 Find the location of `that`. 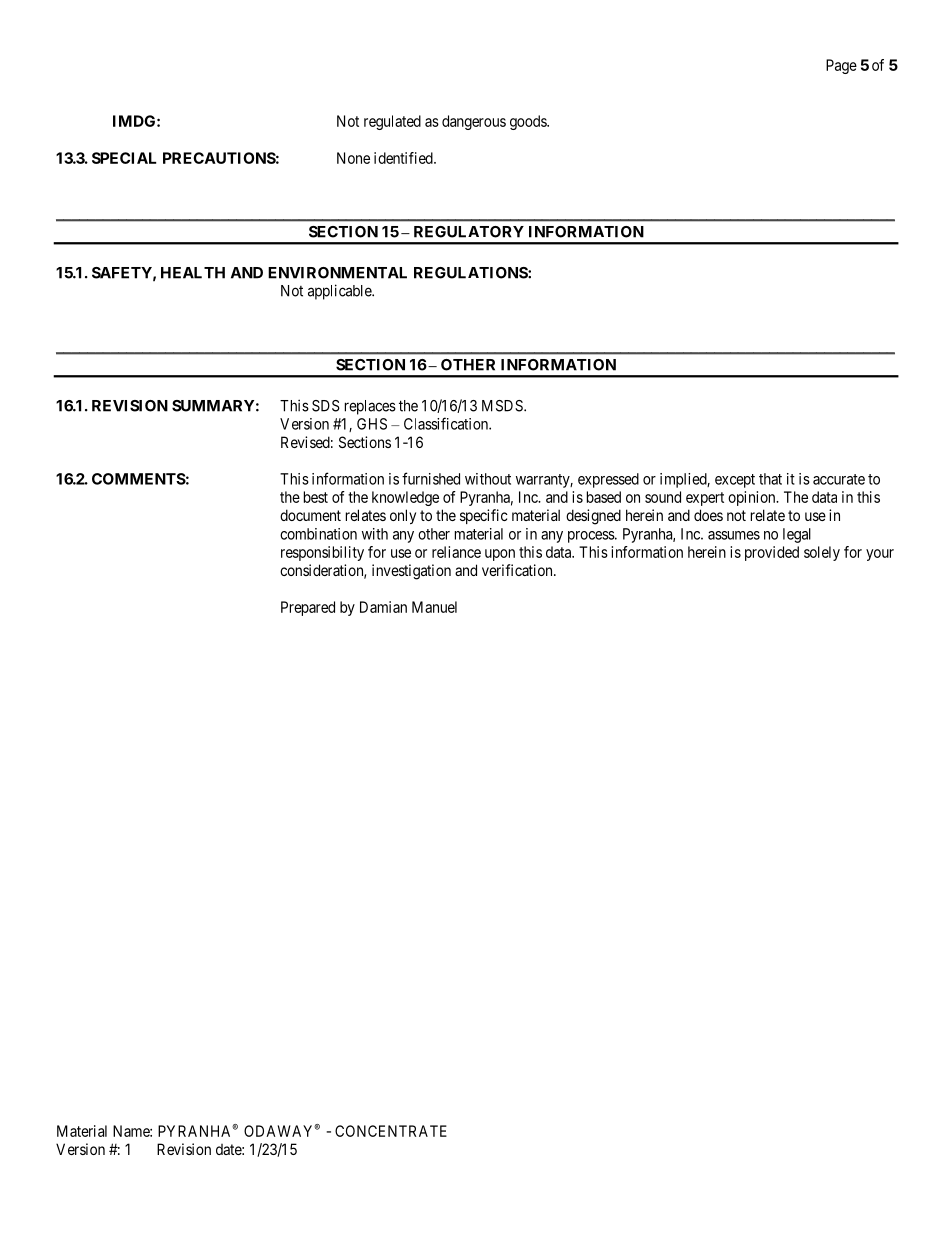

that is located at coordinates (770, 479).
